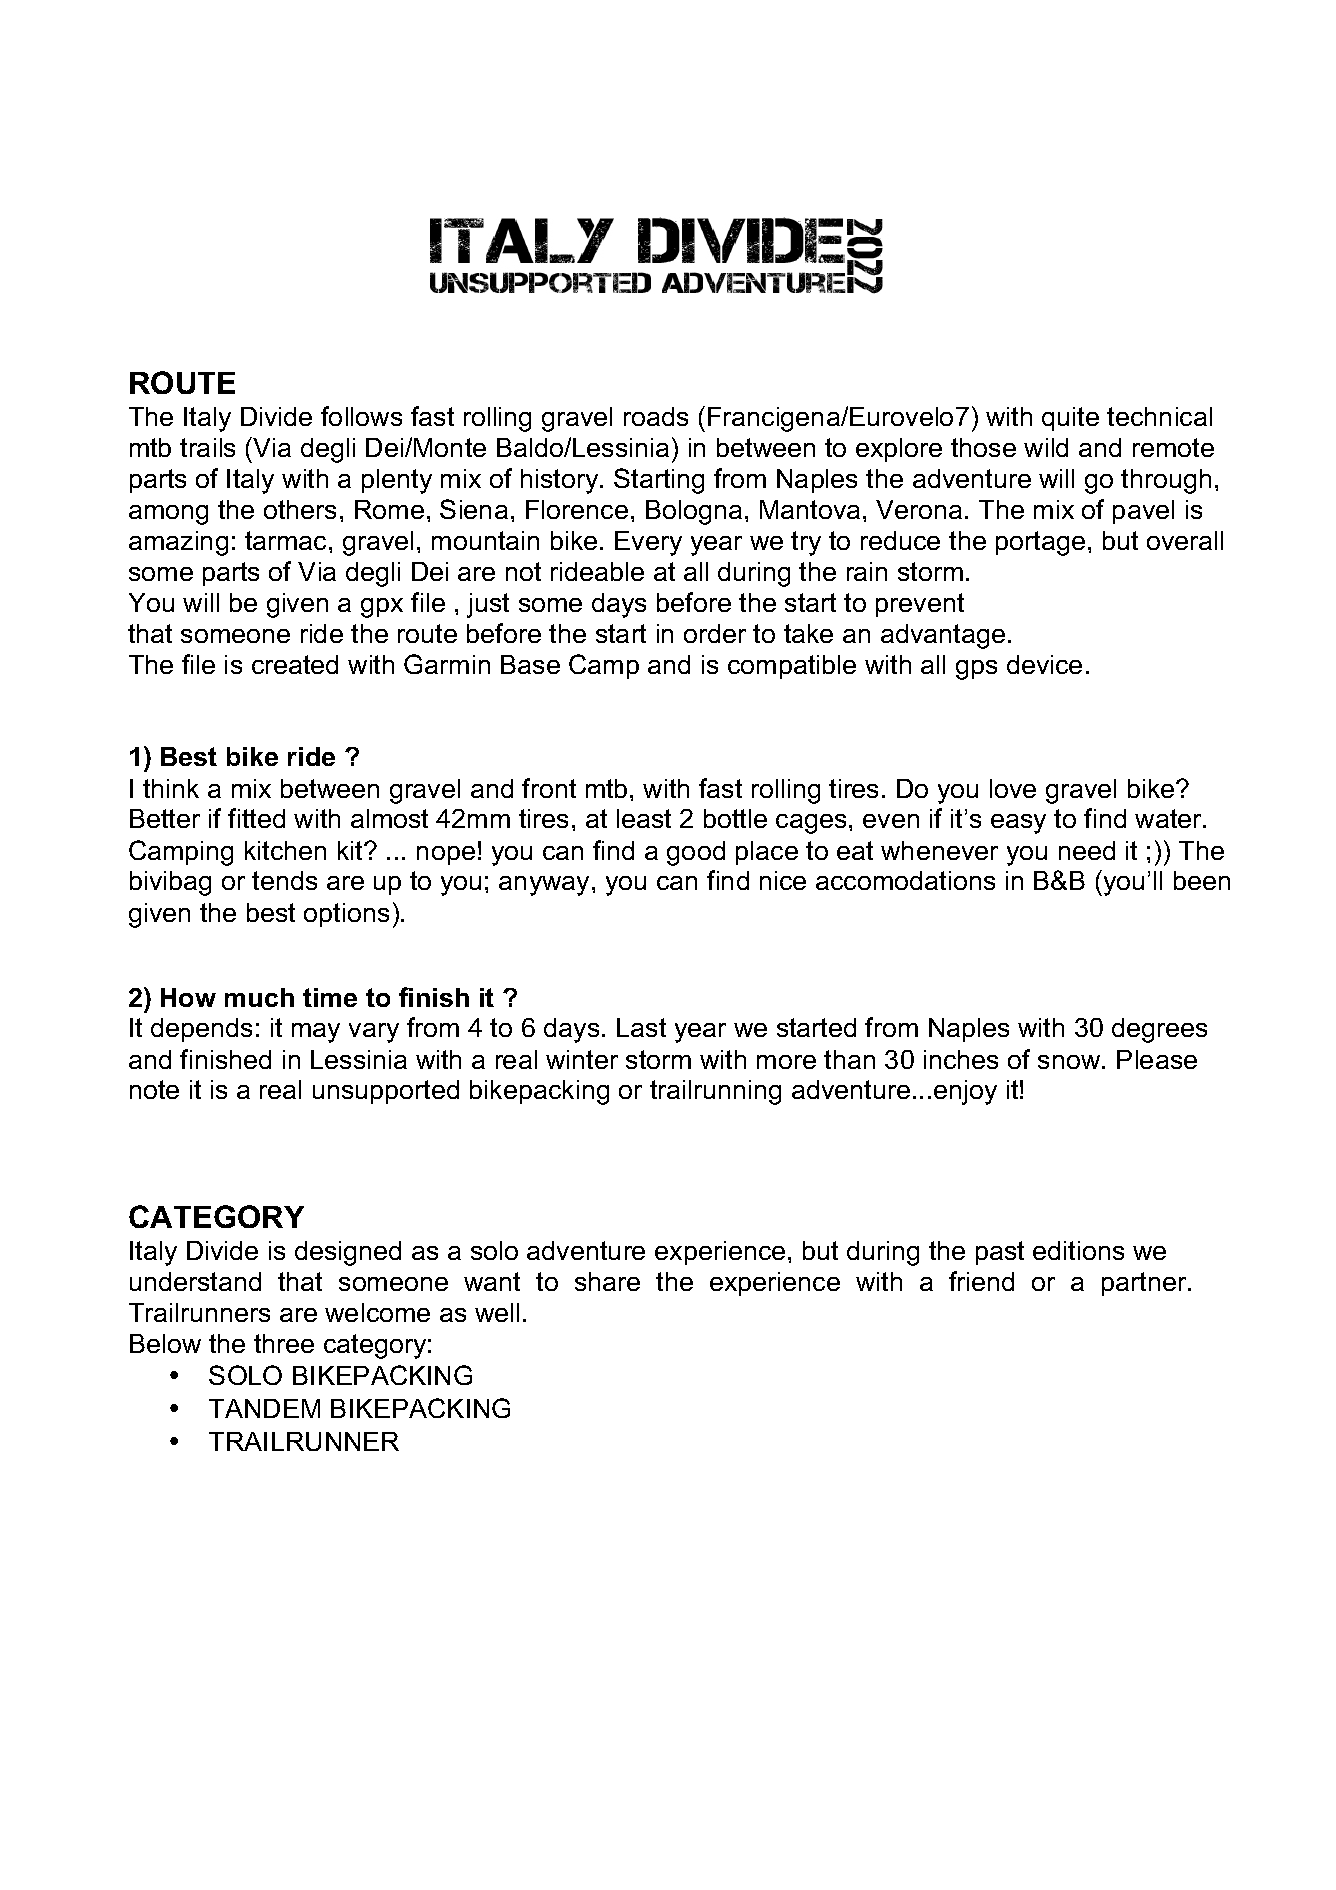  What do you see at coordinates (783, 880) in the screenshot?
I see `nice` at bounding box center [783, 880].
